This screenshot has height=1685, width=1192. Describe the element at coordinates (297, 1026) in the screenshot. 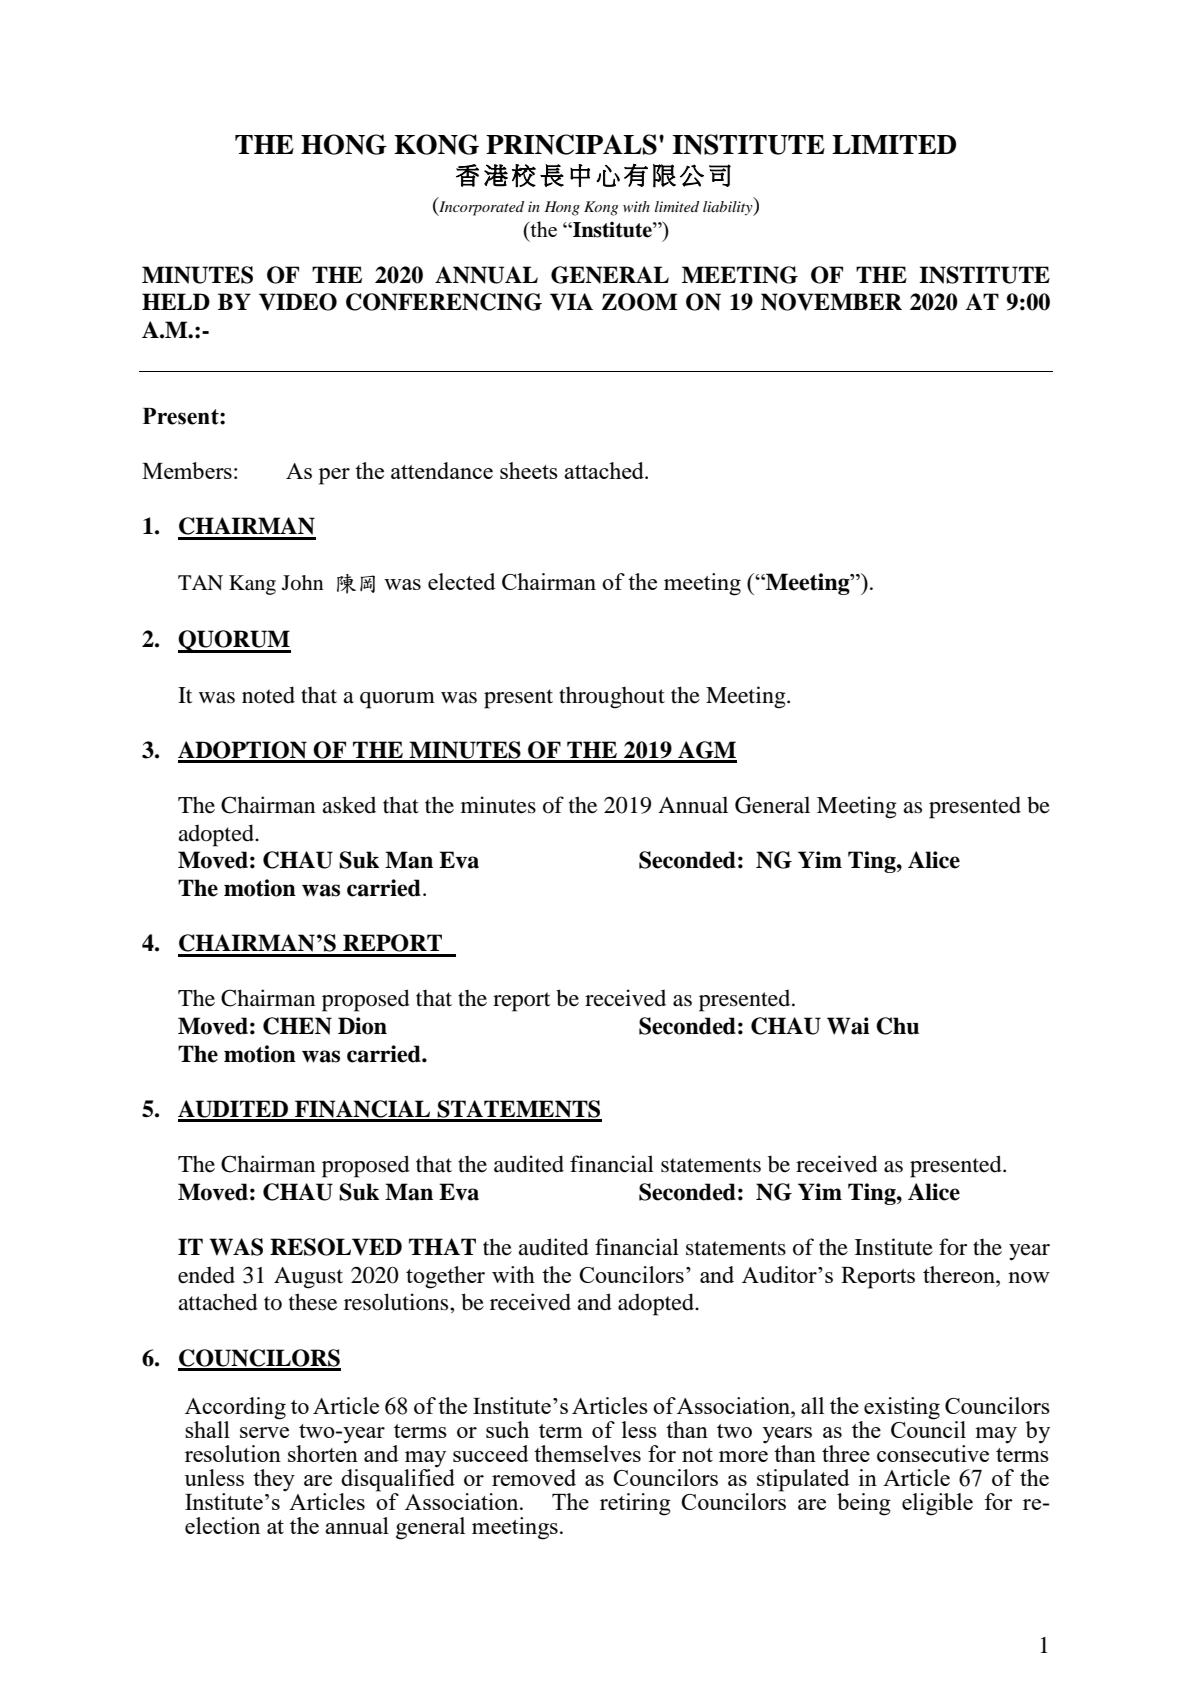

I see `CHEN` at that location.
